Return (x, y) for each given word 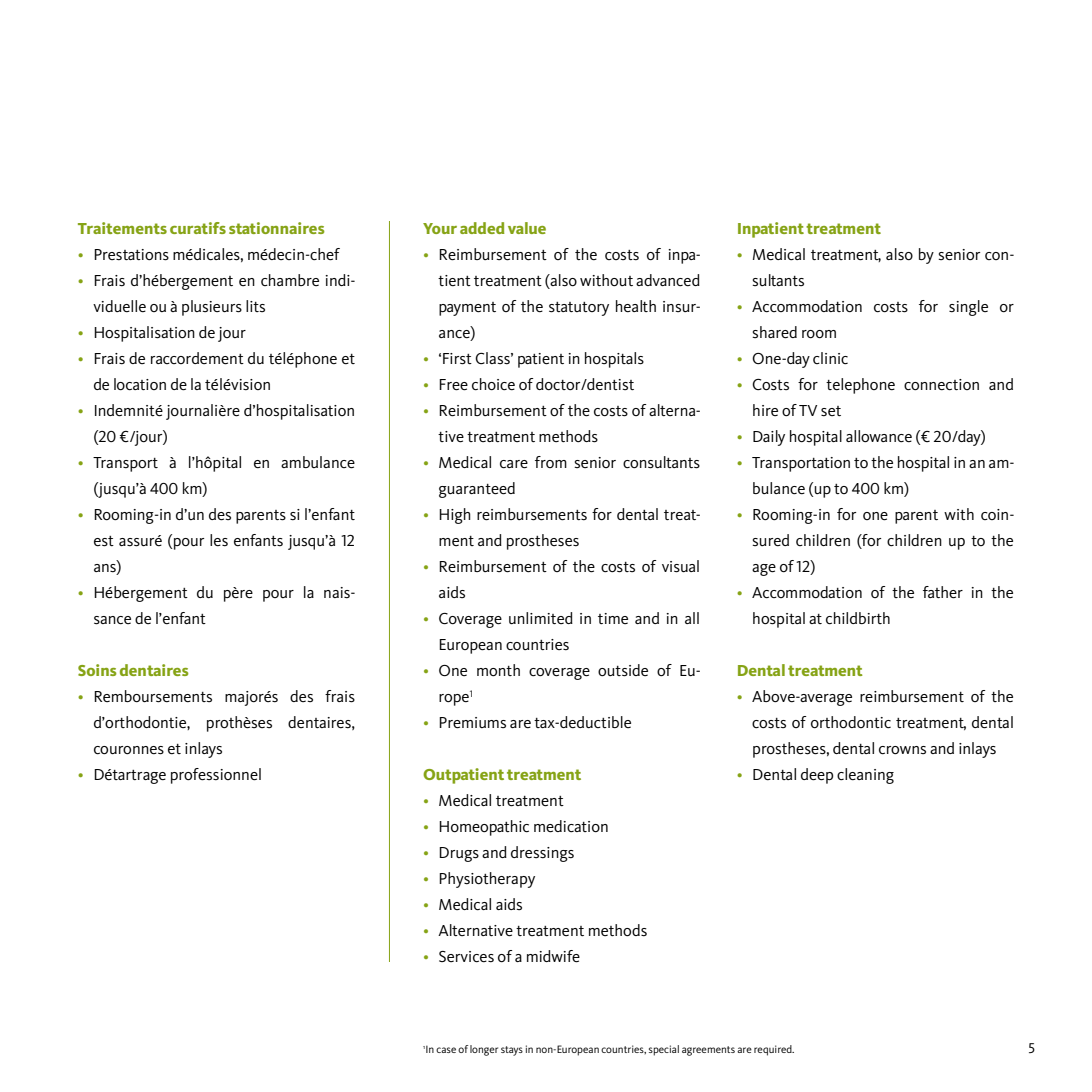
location (140, 384)
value (527, 228)
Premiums (472, 723)
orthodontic (851, 722)
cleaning (865, 776)
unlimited (541, 618)
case (446, 1050)
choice (493, 384)
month (498, 670)
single (968, 308)
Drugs (459, 854)
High (455, 516)
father (943, 592)
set (831, 411)
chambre (290, 280)
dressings (542, 854)
